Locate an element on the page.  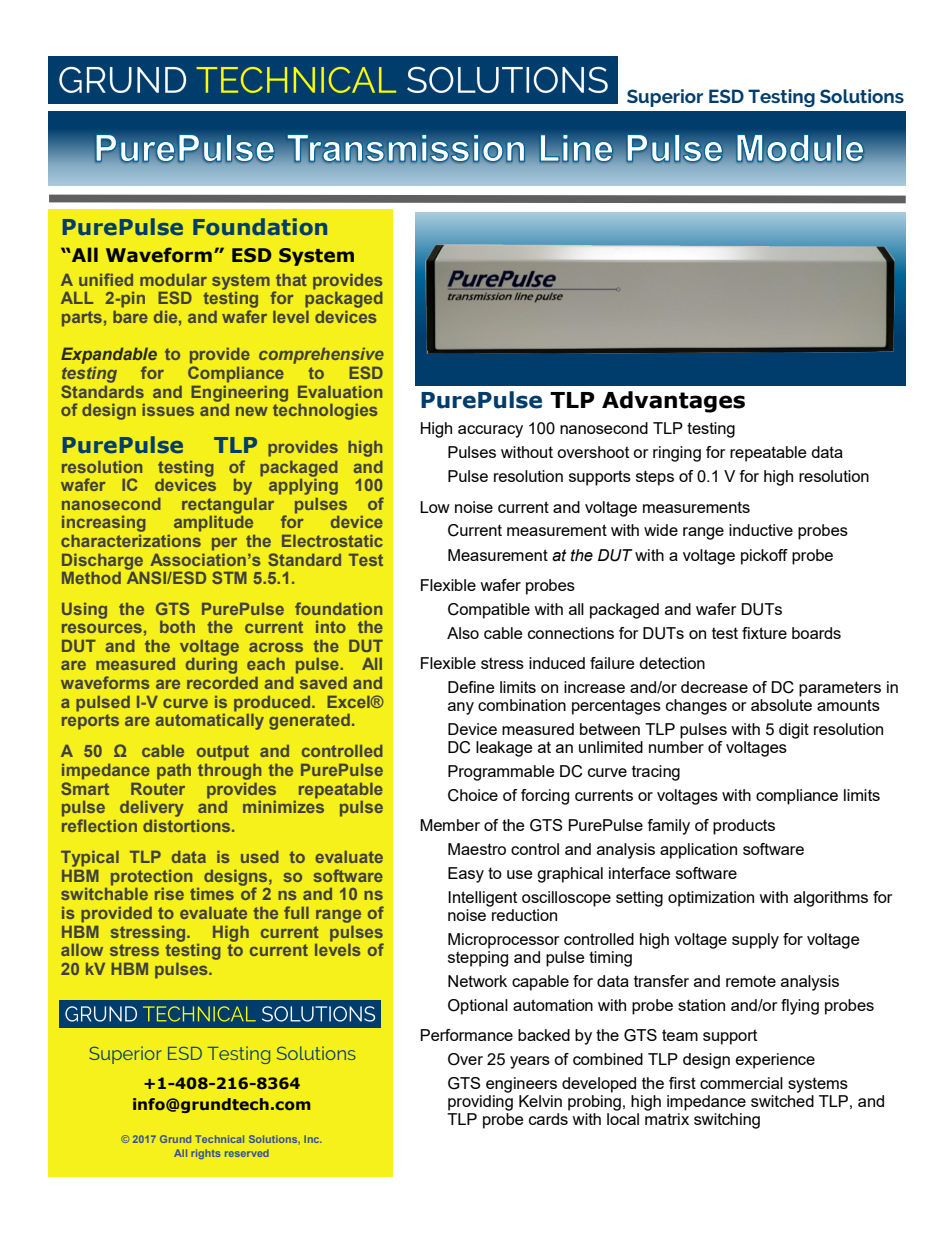
any is located at coordinates (461, 708).
